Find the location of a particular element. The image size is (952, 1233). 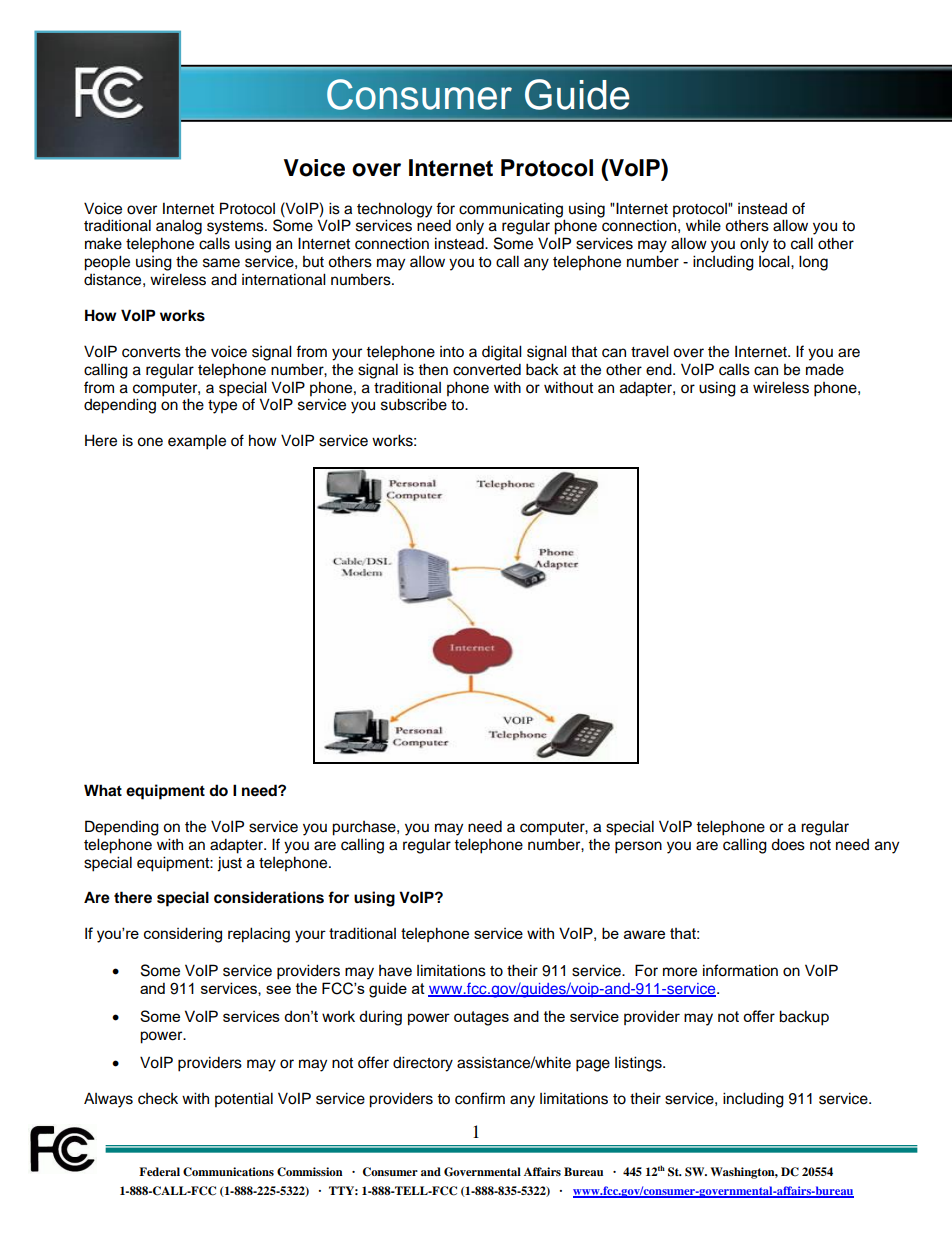

communicating is located at coordinates (511, 210).
